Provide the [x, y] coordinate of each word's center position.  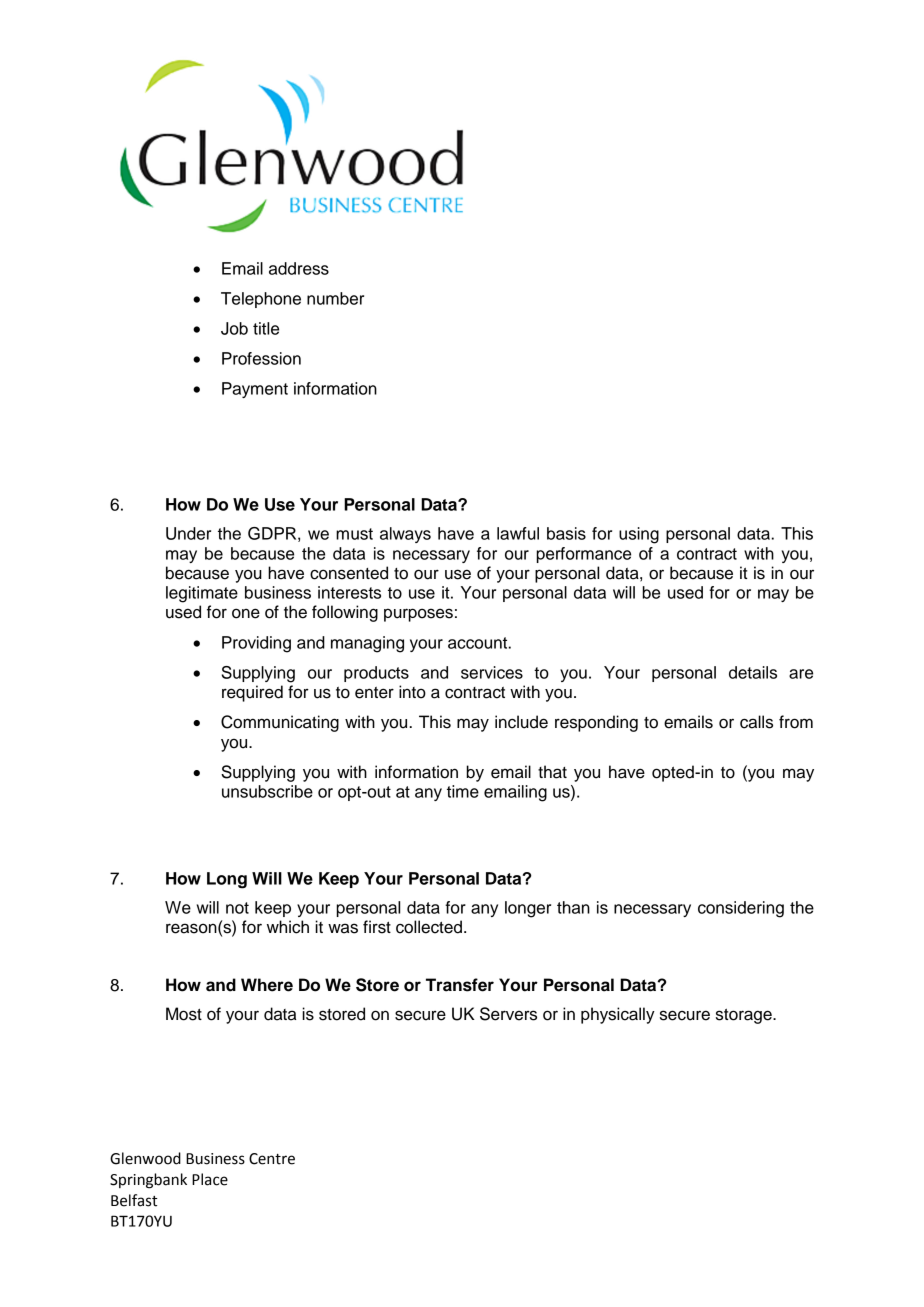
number [335, 298]
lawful [518, 533]
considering [741, 909]
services [492, 672]
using [639, 535]
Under [188, 533]
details [753, 672]
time [463, 791]
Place [210, 1179]
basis [566, 533]
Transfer [460, 985]
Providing [256, 644]
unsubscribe [267, 791]
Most [184, 1014]
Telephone [261, 300]
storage [745, 1016]
